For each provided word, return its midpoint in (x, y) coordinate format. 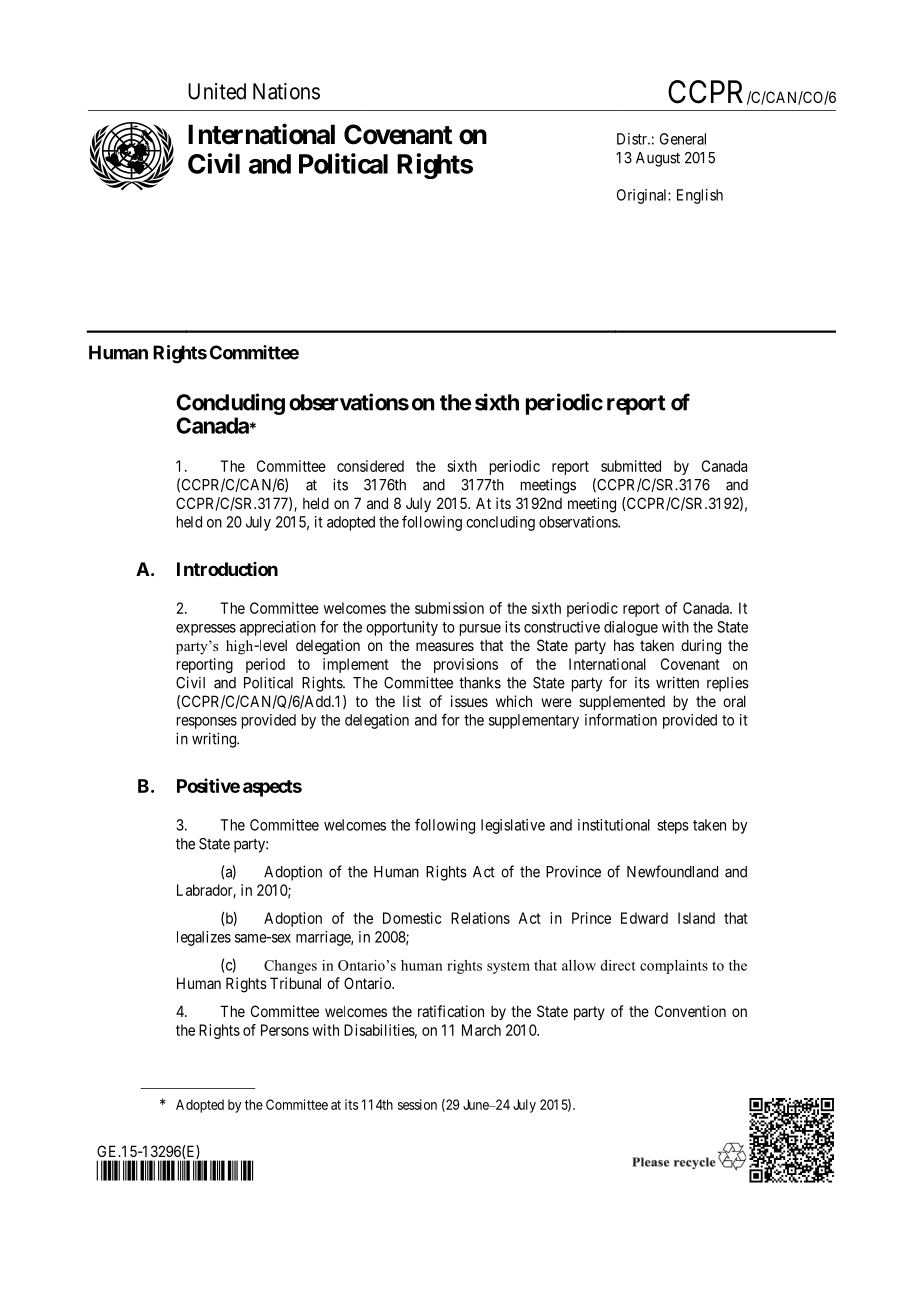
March (481, 1030)
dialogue (631, 628)
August (658, 159)
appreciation (278, 628)
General (683, 139)
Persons (285, 1030)
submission (449, 608)
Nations (286, 91)
